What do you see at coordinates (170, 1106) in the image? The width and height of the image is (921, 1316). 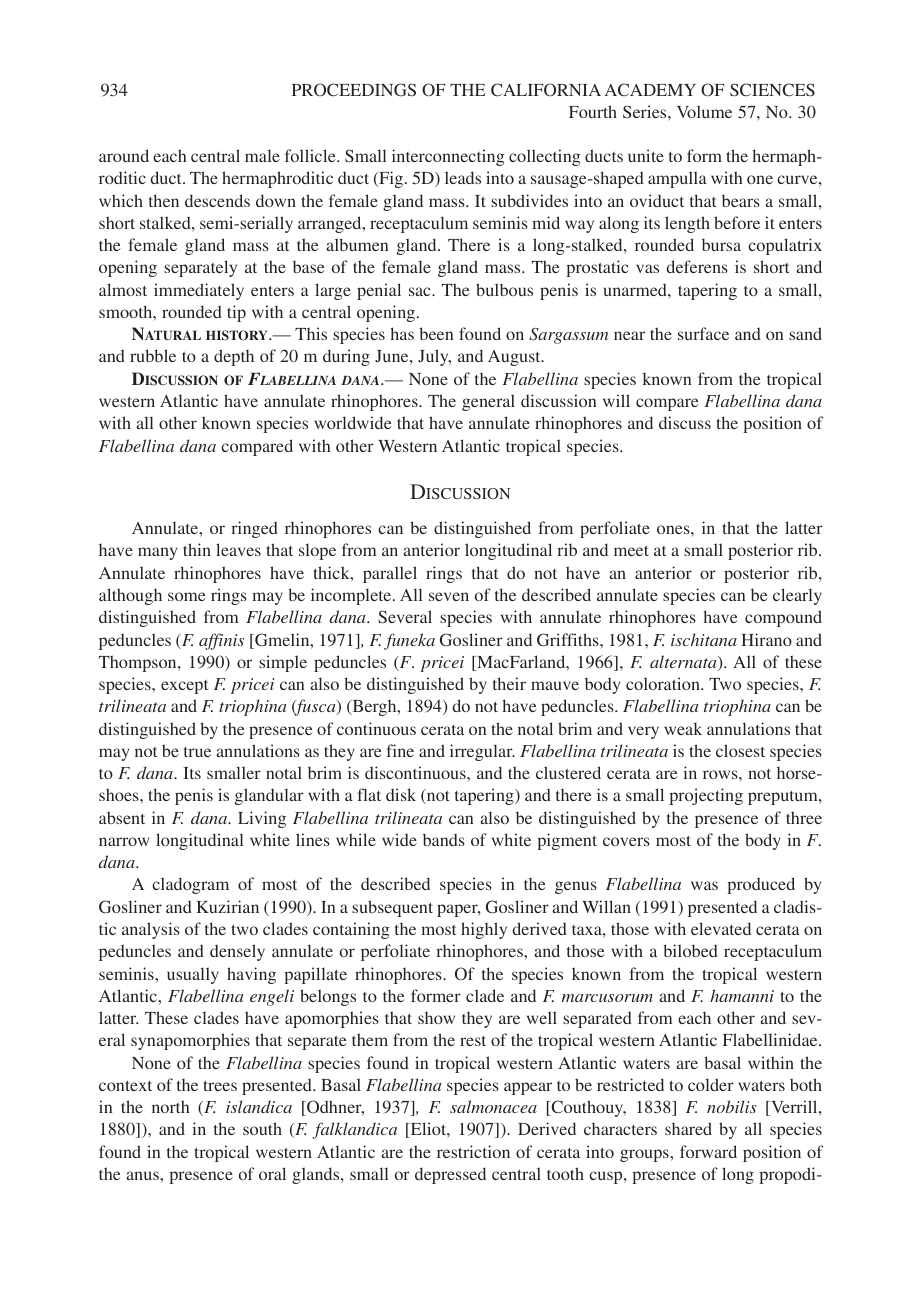 I see `north` at bounding box center [170, 1106].
